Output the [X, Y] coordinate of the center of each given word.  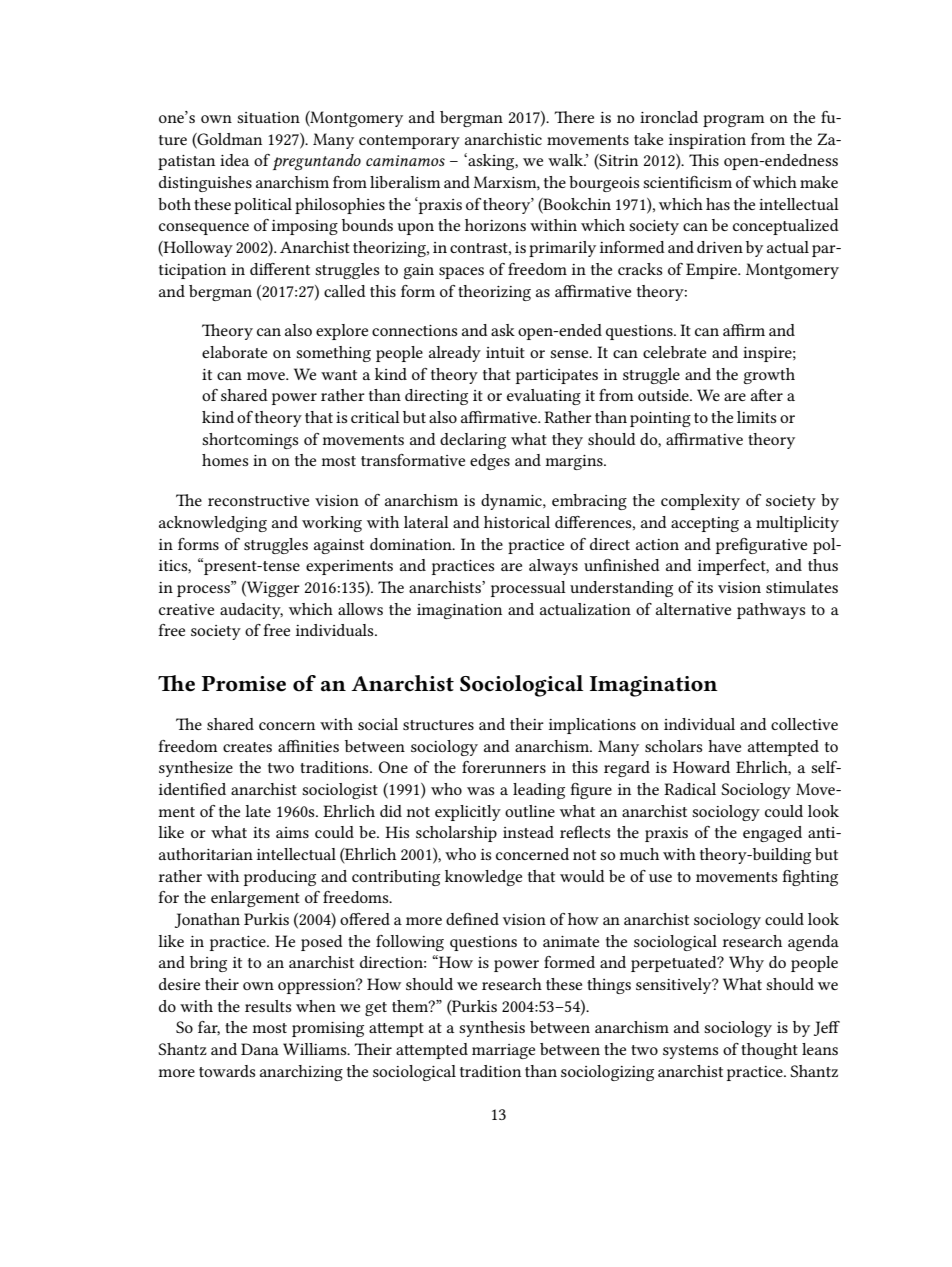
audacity [251, 611]
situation [268, 117]
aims [292, 832]
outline [530, 811]
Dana [260, 1049]
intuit [505, 352]
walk [566, 160]
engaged [772, 834]
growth [769, 376]
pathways [771, 611]
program [734, 121]
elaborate [234, 352]
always [553, 567]
